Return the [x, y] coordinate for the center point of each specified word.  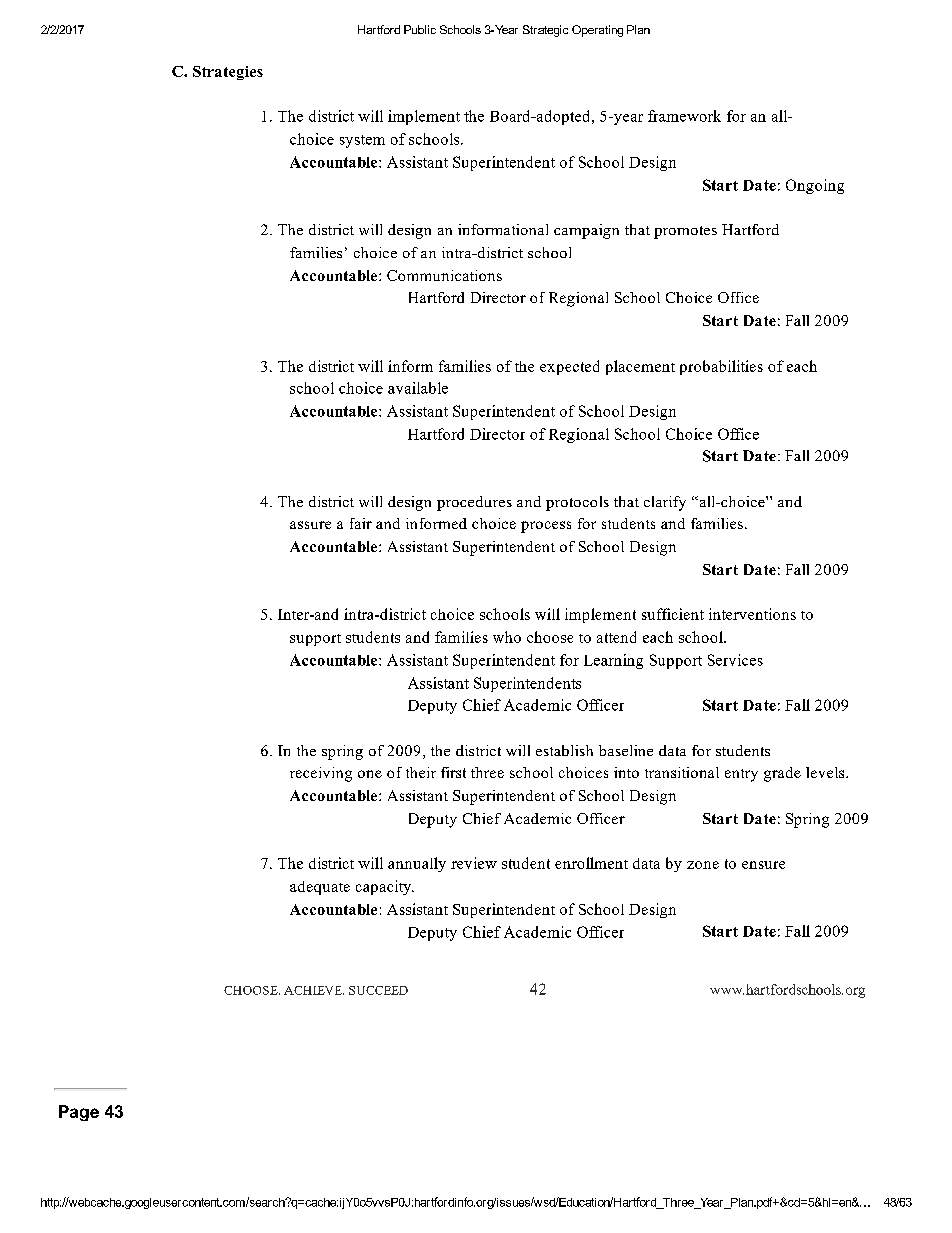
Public [420, 29]
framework [684, 116]
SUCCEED [378, 990]
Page [79, 1113]
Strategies [228, 73]
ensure [763, 865]
